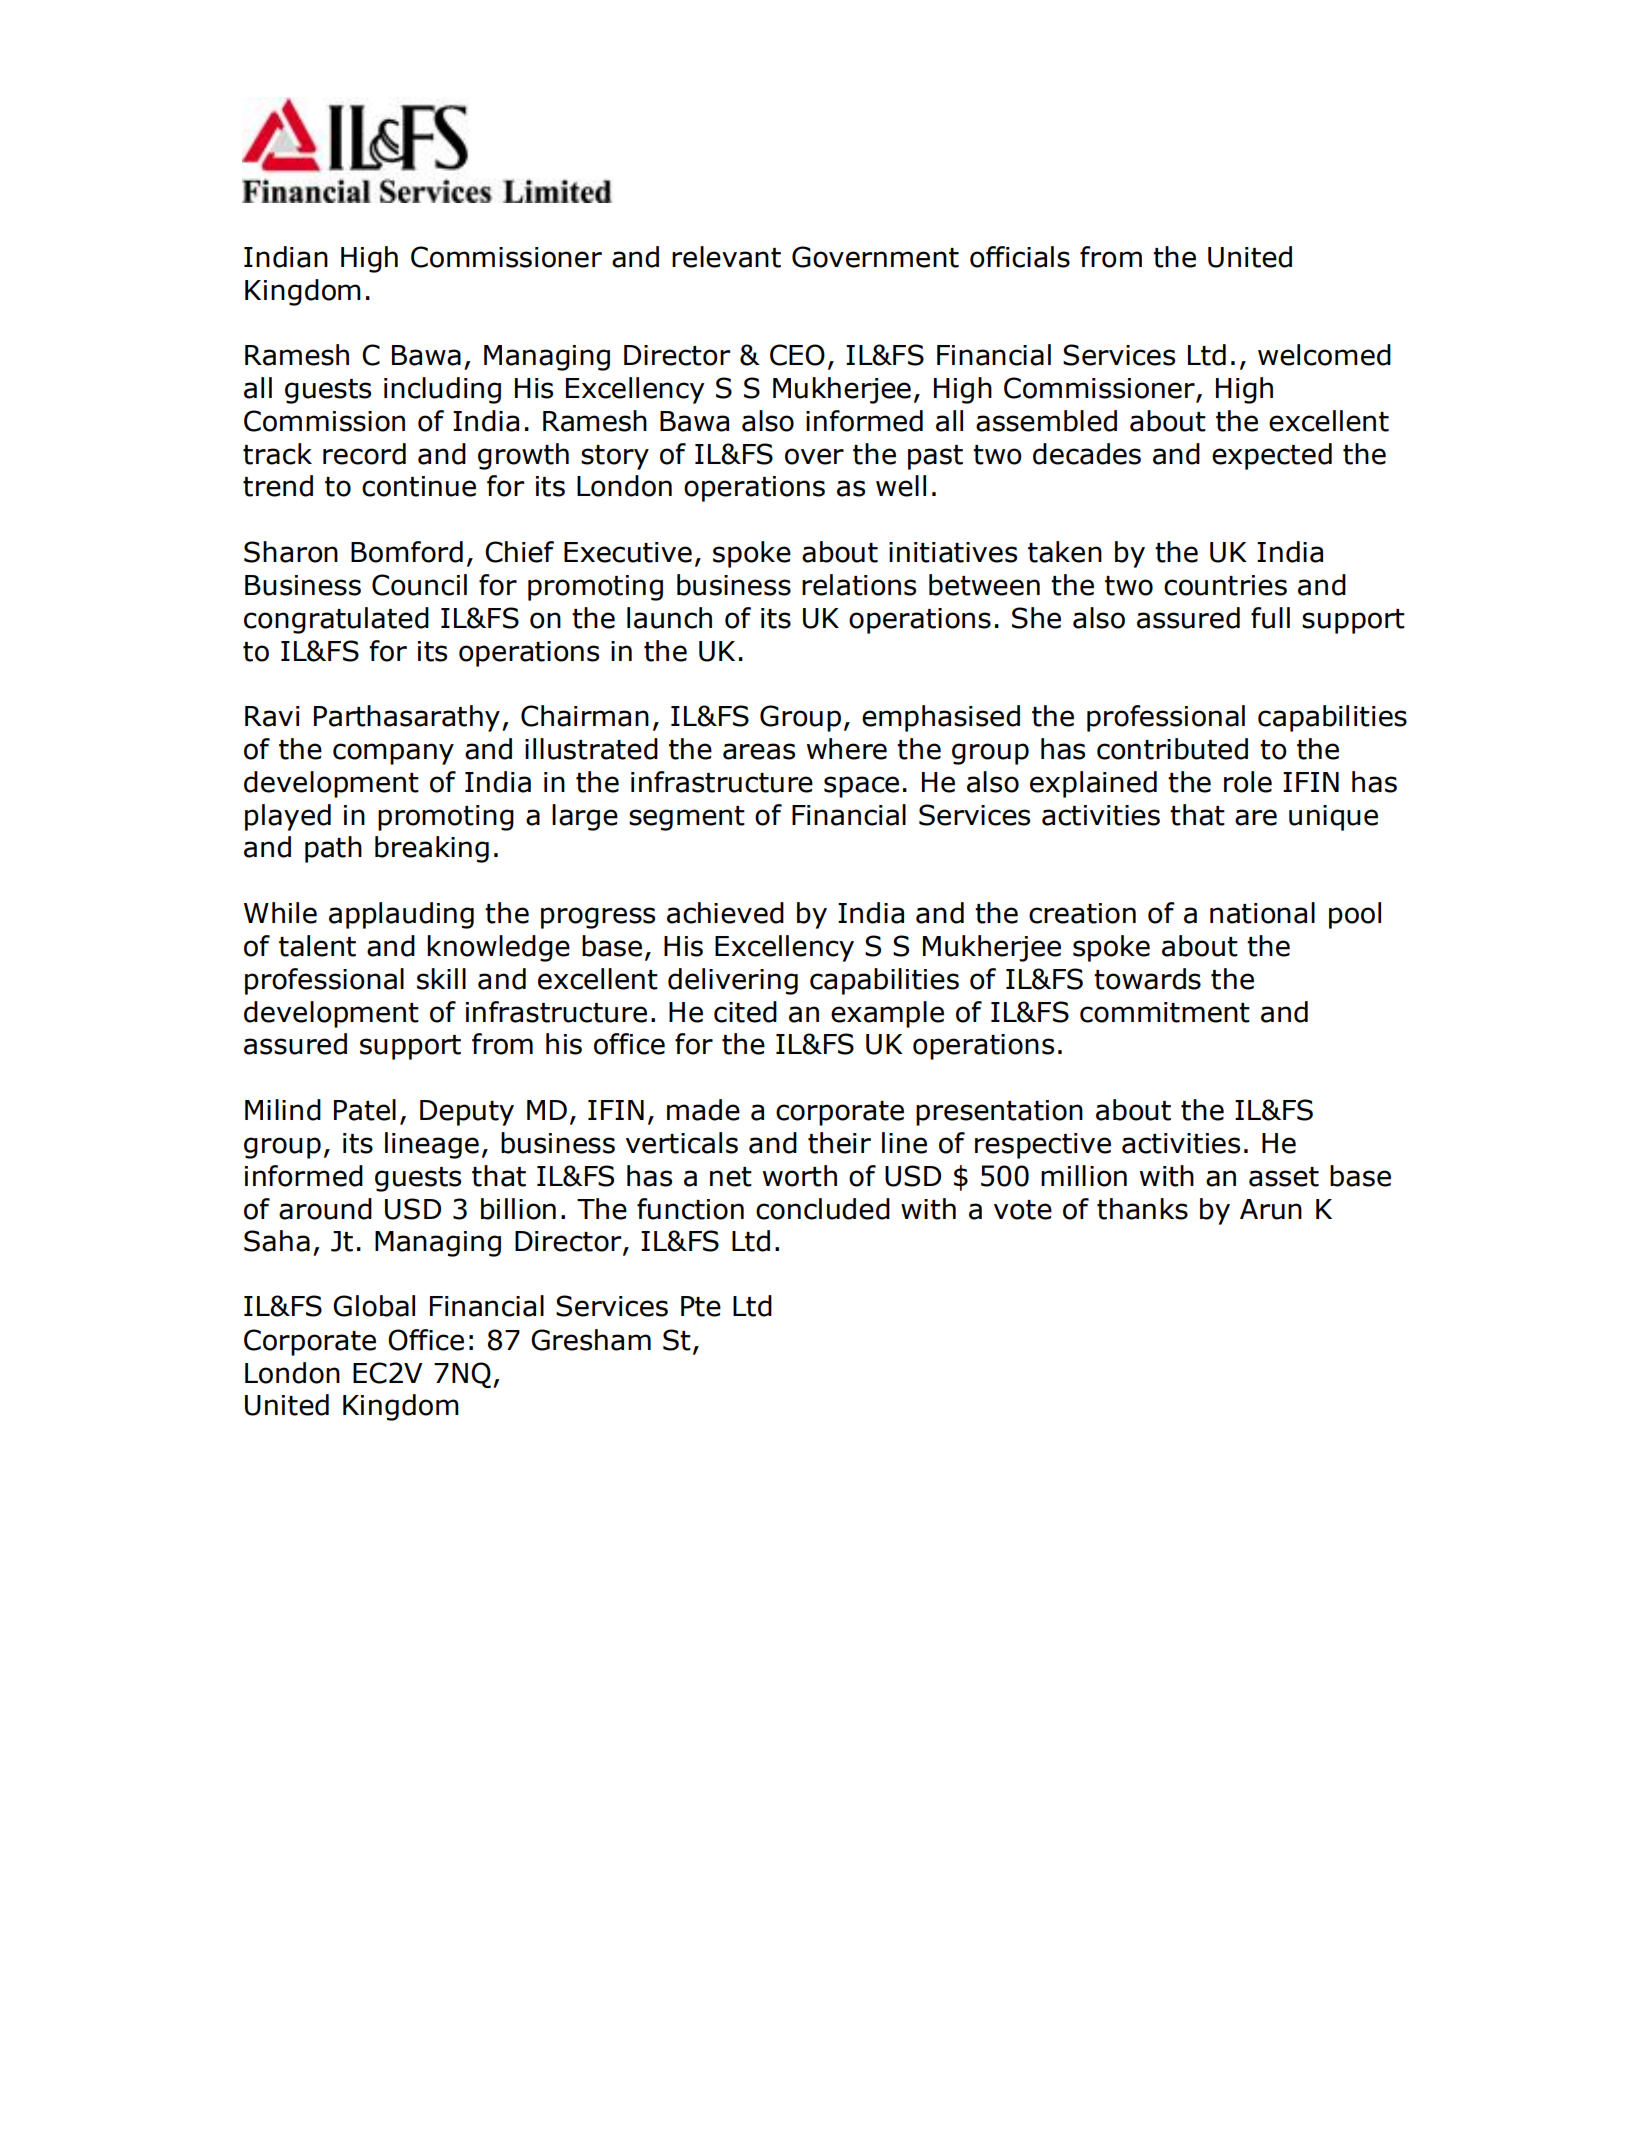 Image resolution: width=1652 pixels, height=2138 pixels. What do you see at coordinates (374, 1306) in the page?
I see `Global` at bounding box center [374, 1306].
